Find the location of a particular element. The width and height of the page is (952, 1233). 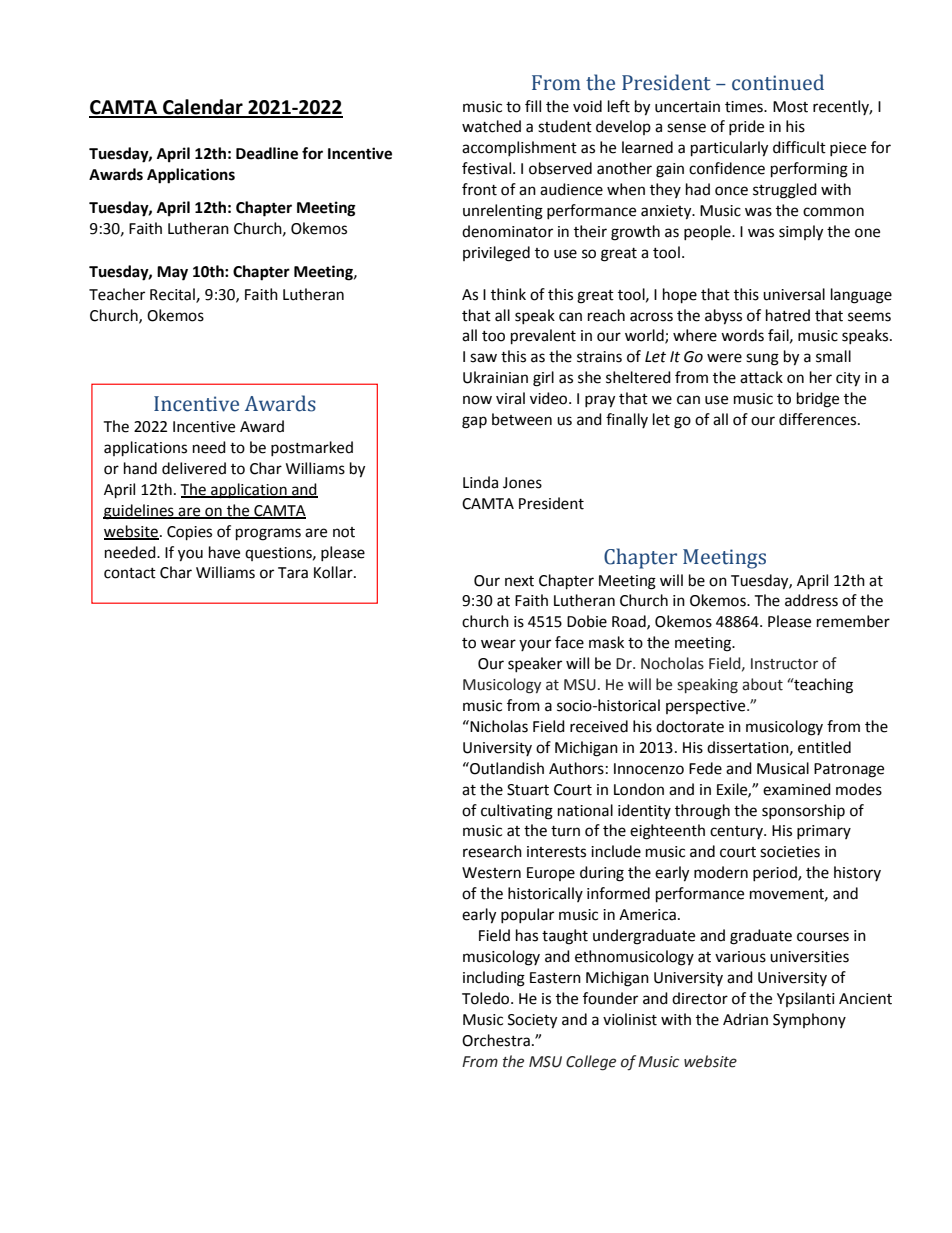

contact is located at coordinates (130, 573).
